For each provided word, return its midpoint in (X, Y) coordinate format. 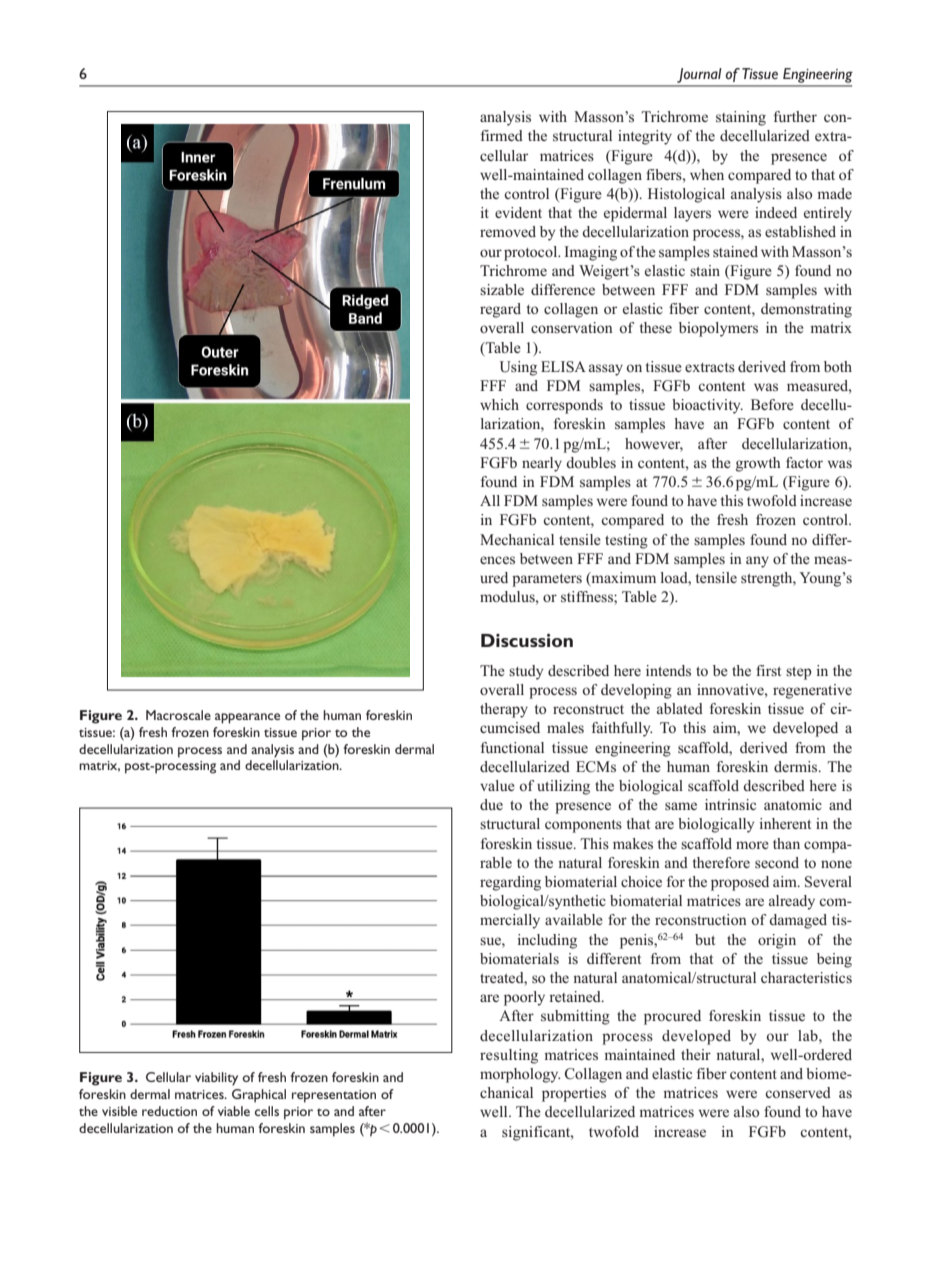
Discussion (527, 640)
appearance (247, 718)
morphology (520, 1075)
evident (518, 212)
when (707, 174)
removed (508, 231)
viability (216, 1079)
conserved (798, 1092)
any (757, 562)
